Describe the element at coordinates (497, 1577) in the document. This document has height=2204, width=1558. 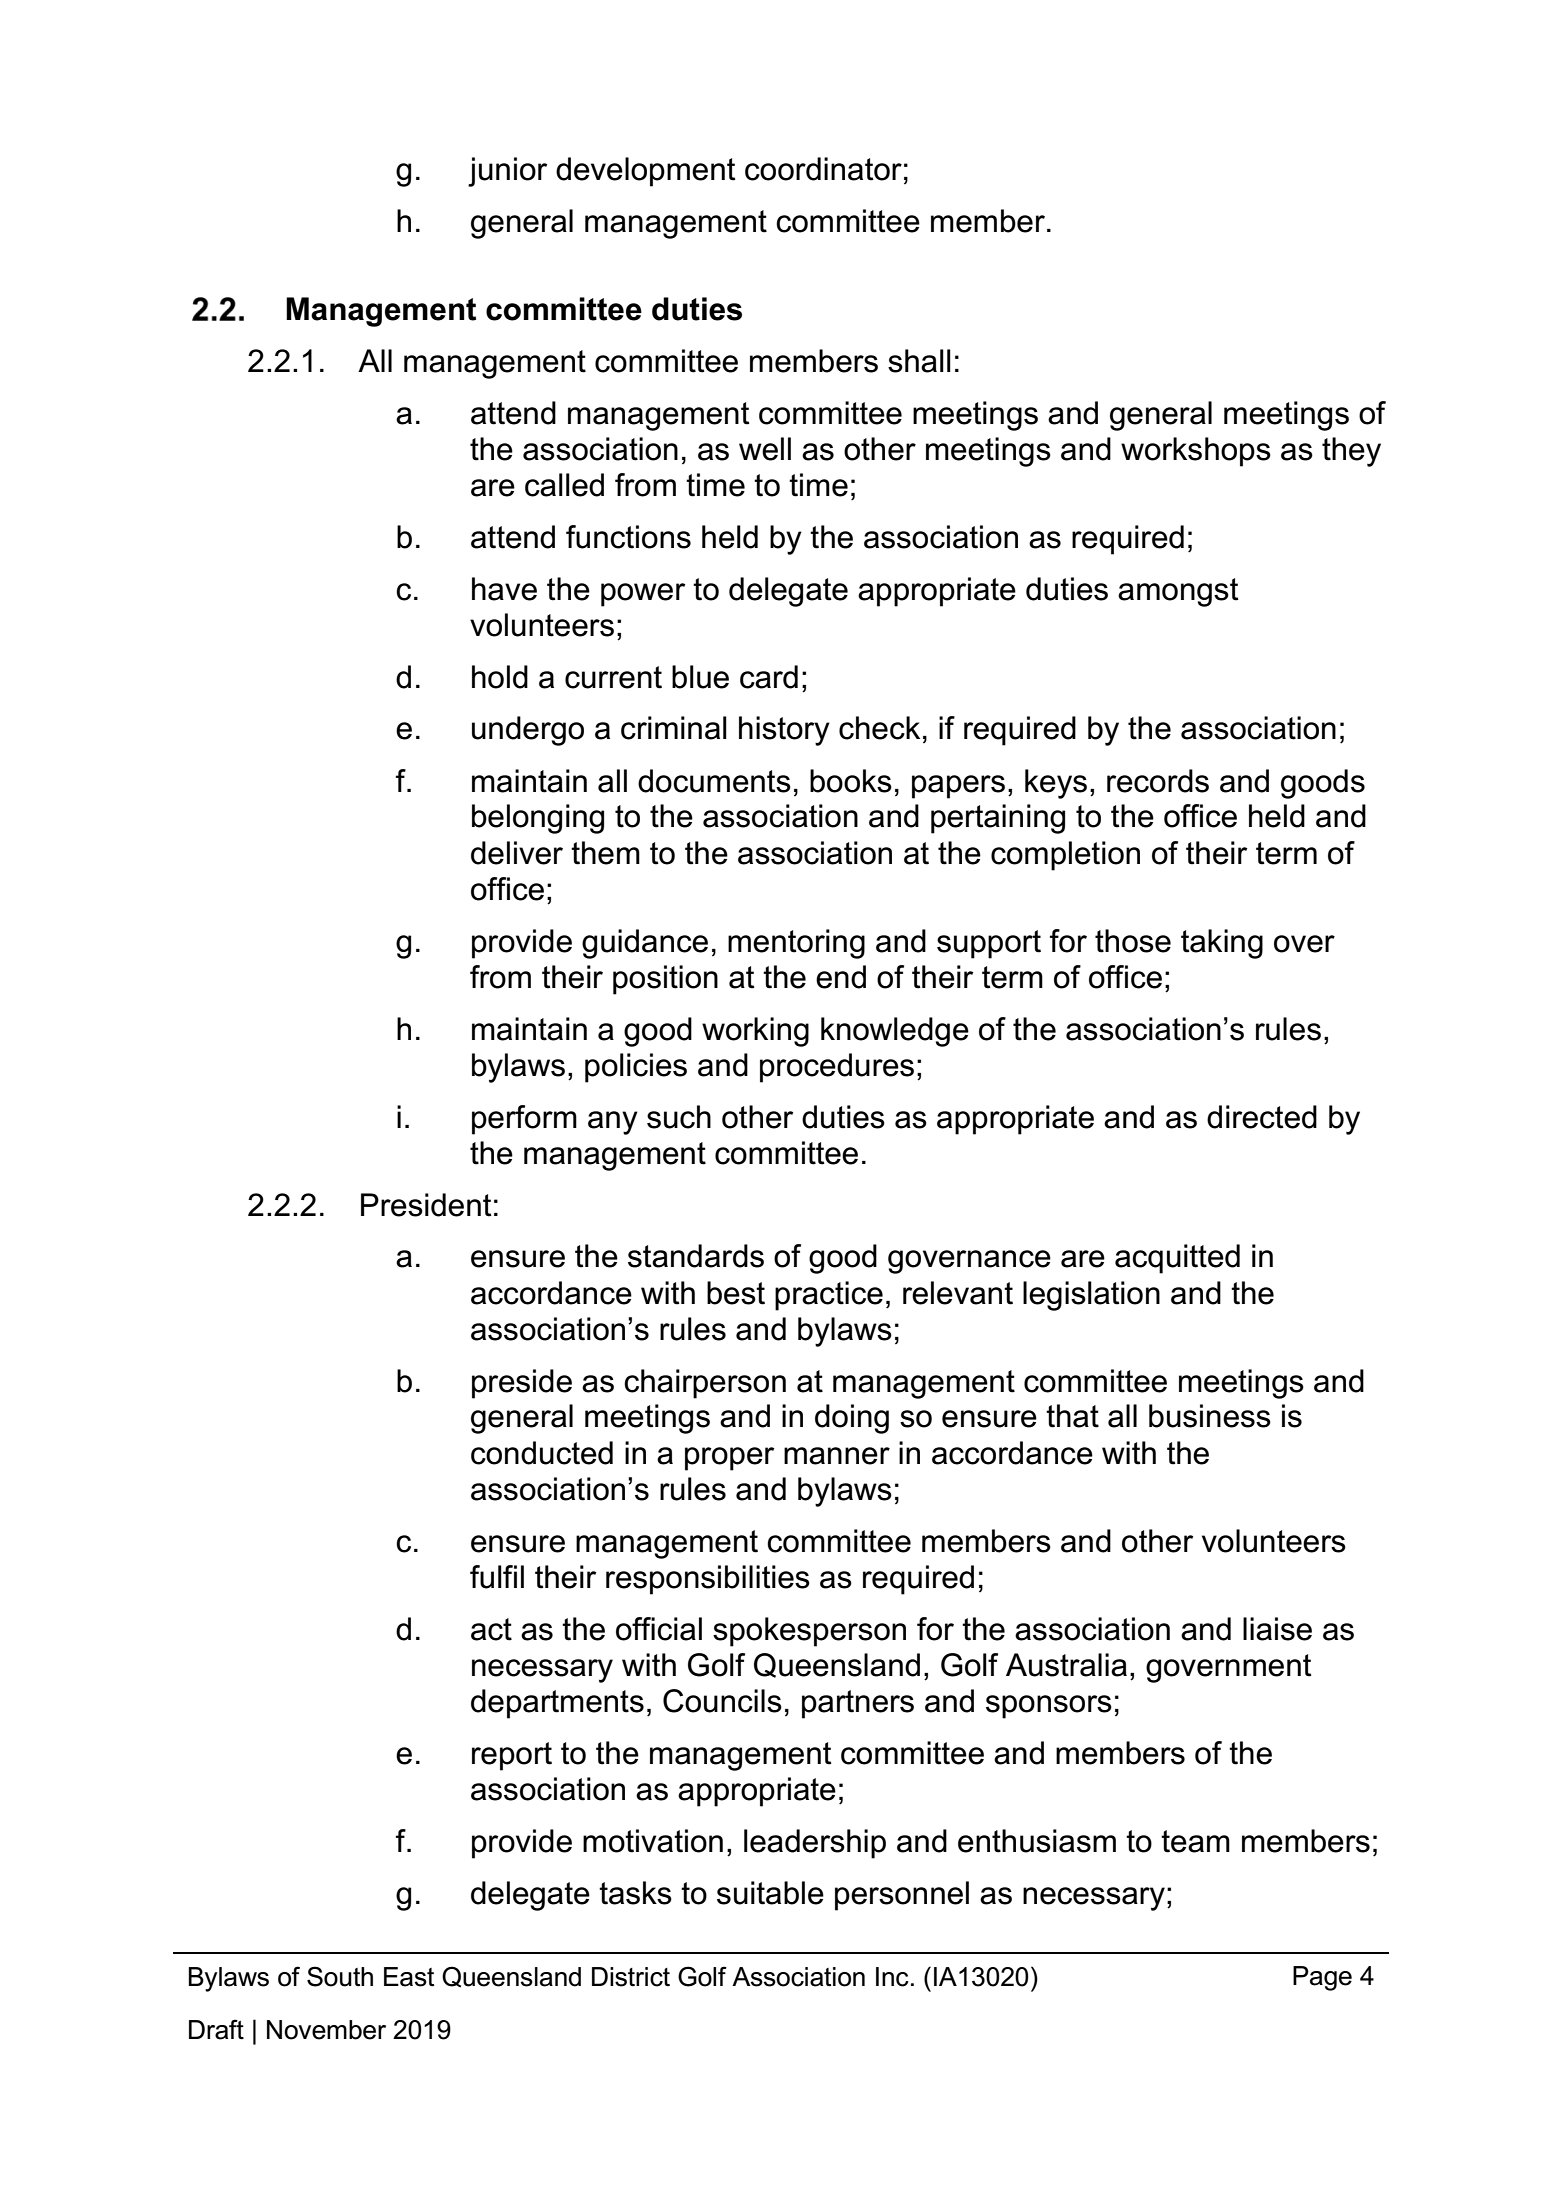
I see `fulfil` at that location.
